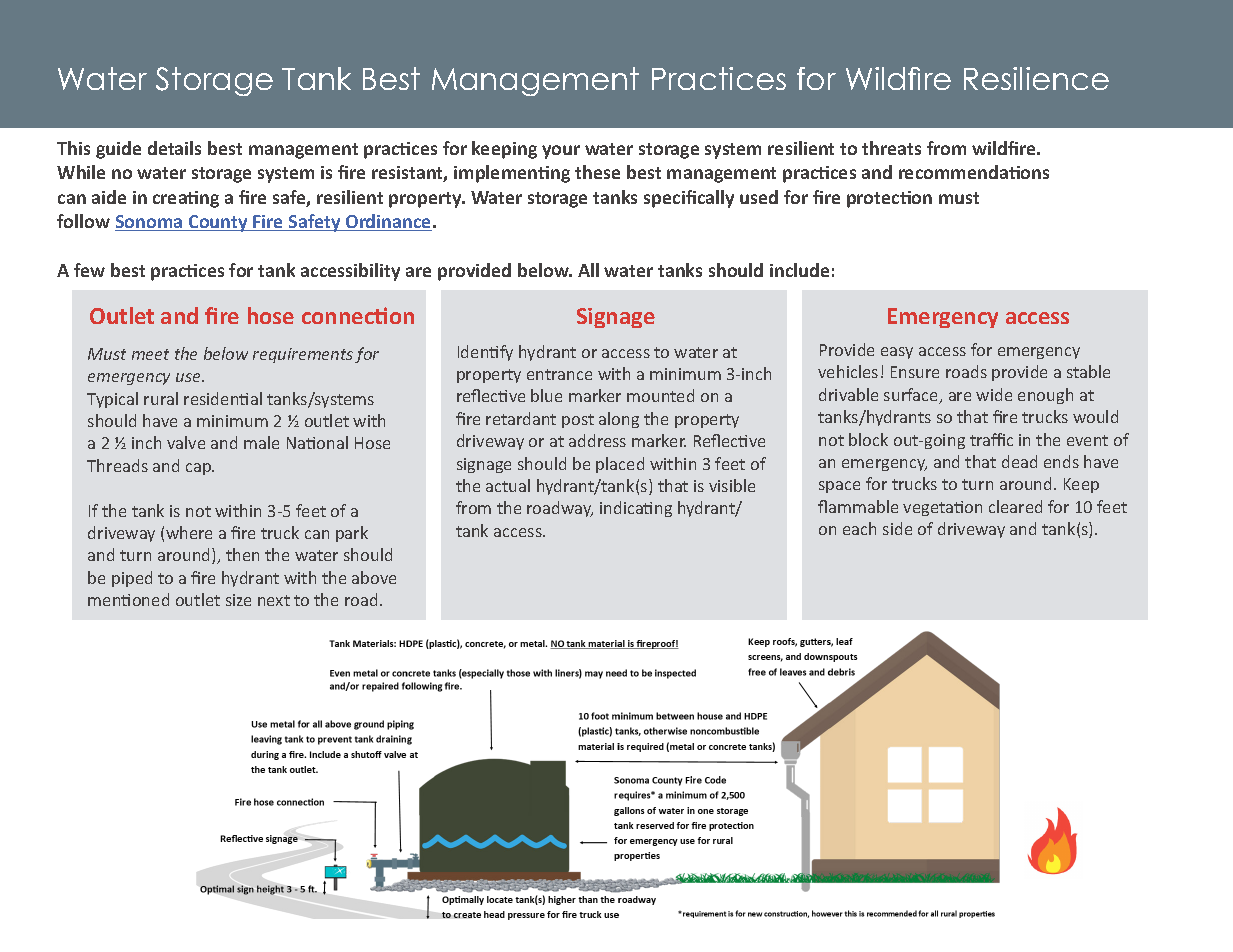 This screenshot has height=952, width=1233. Describe the element at coordinates (150, 354) in the screenshot. I see `meet` at that location.
